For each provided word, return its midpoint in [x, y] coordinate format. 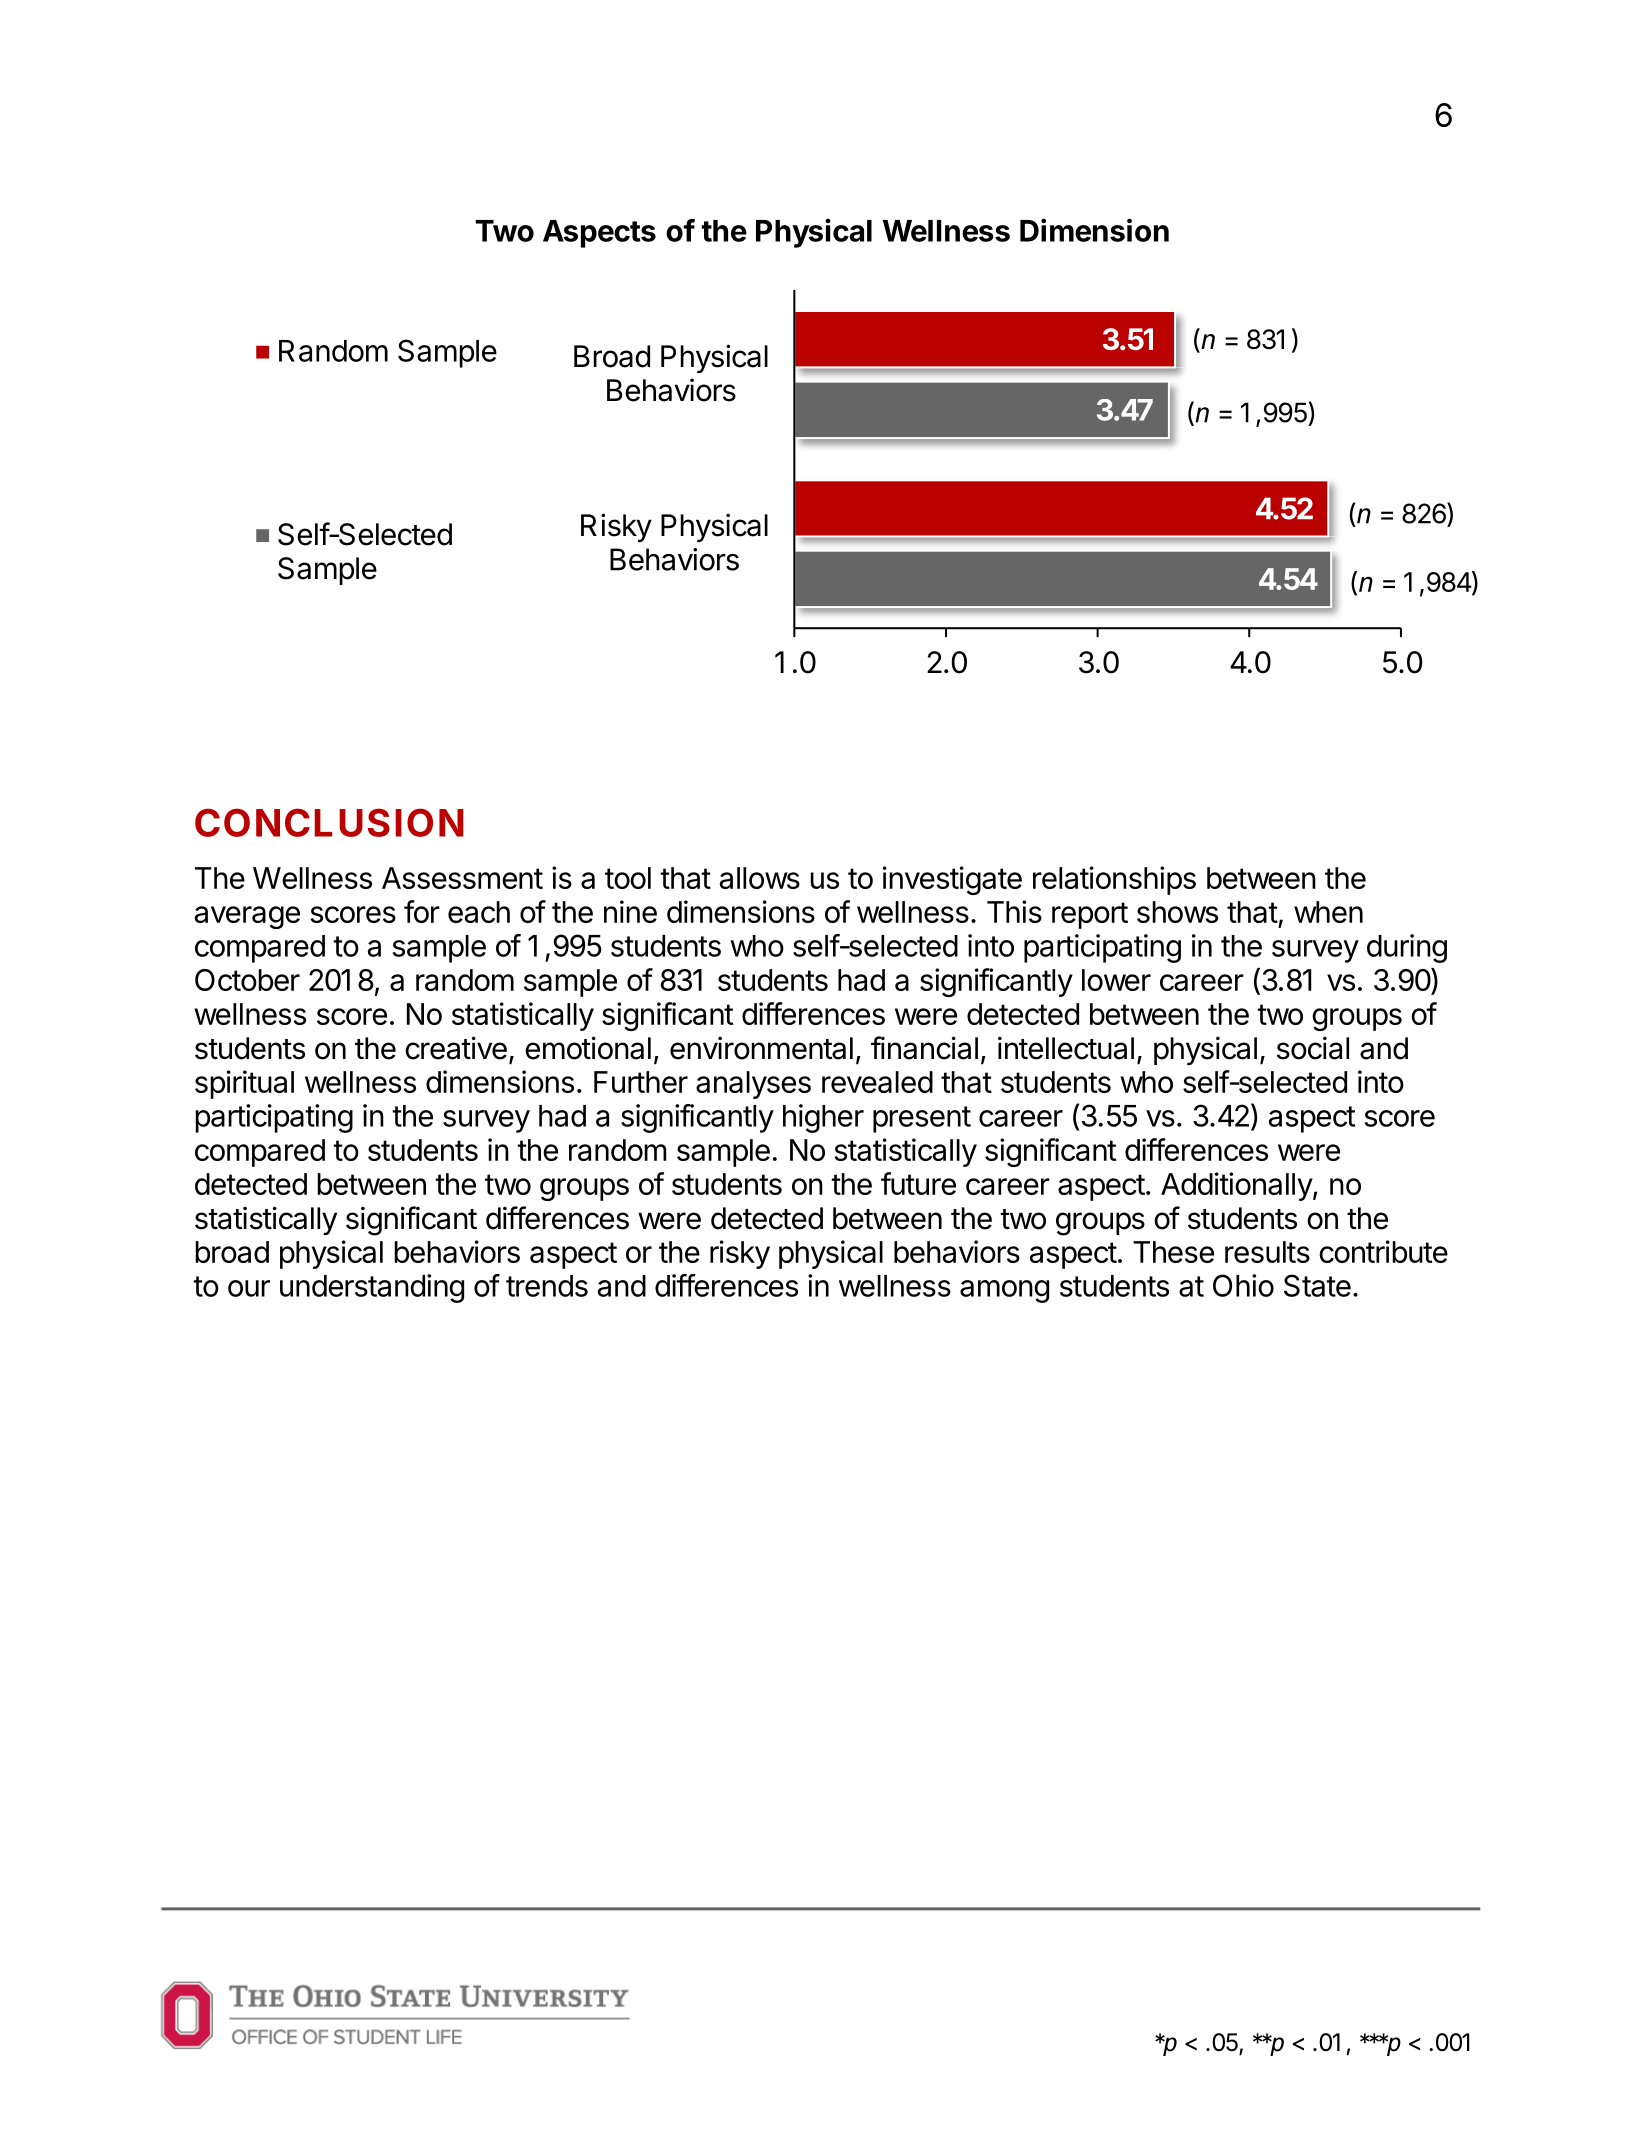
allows [760, 878]
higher [823, 1118]
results [1267, 1252]
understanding [372, 1288]
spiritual [244, 1084]
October [247, 980]
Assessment [462, 878]
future [918, 1183]
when [1328, 912]
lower [1116, 980]
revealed [877, 1082]
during [1407, 948]
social [1313, 1048]
